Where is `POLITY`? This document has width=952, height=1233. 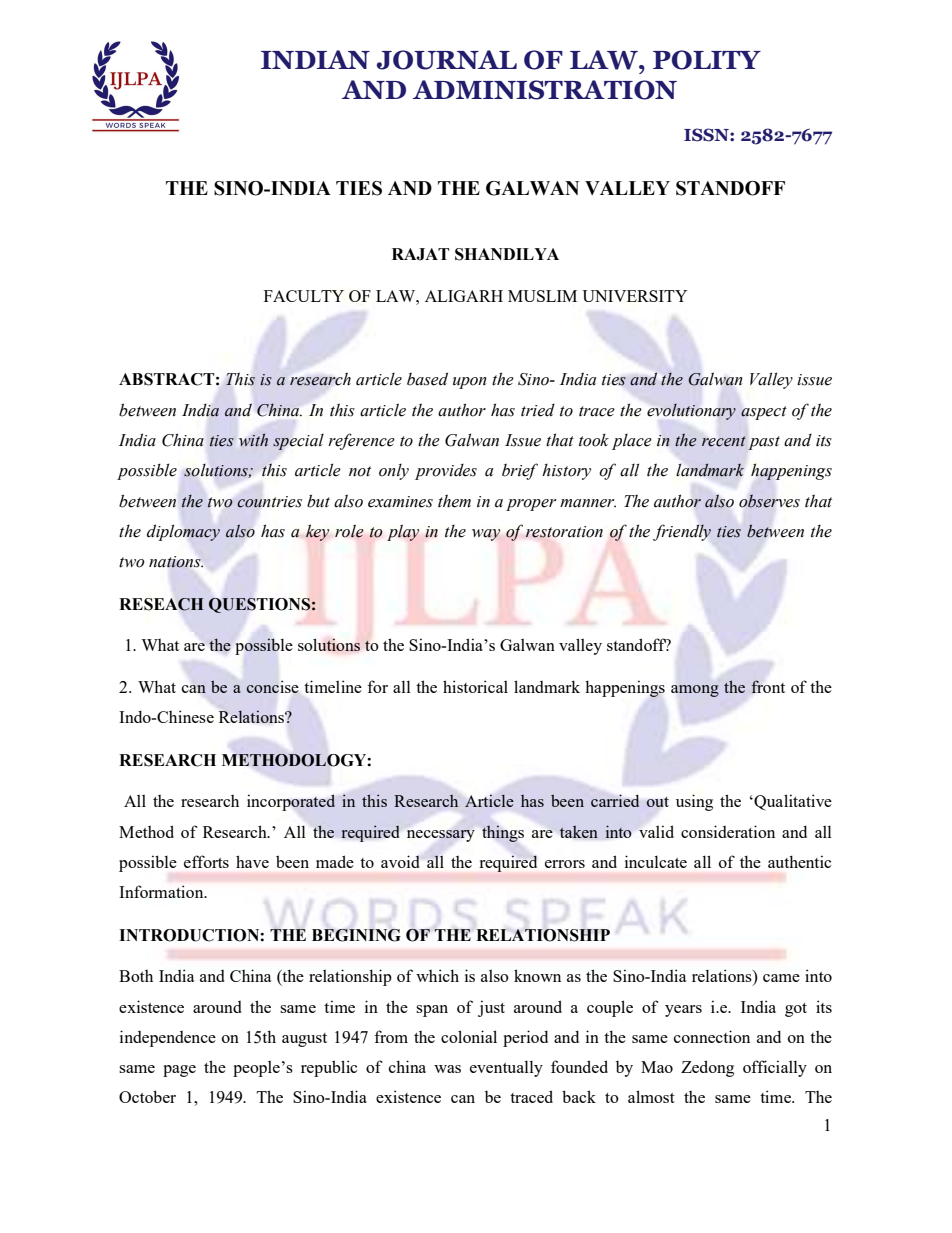
POLITY is located at coordinates (707, 60).
